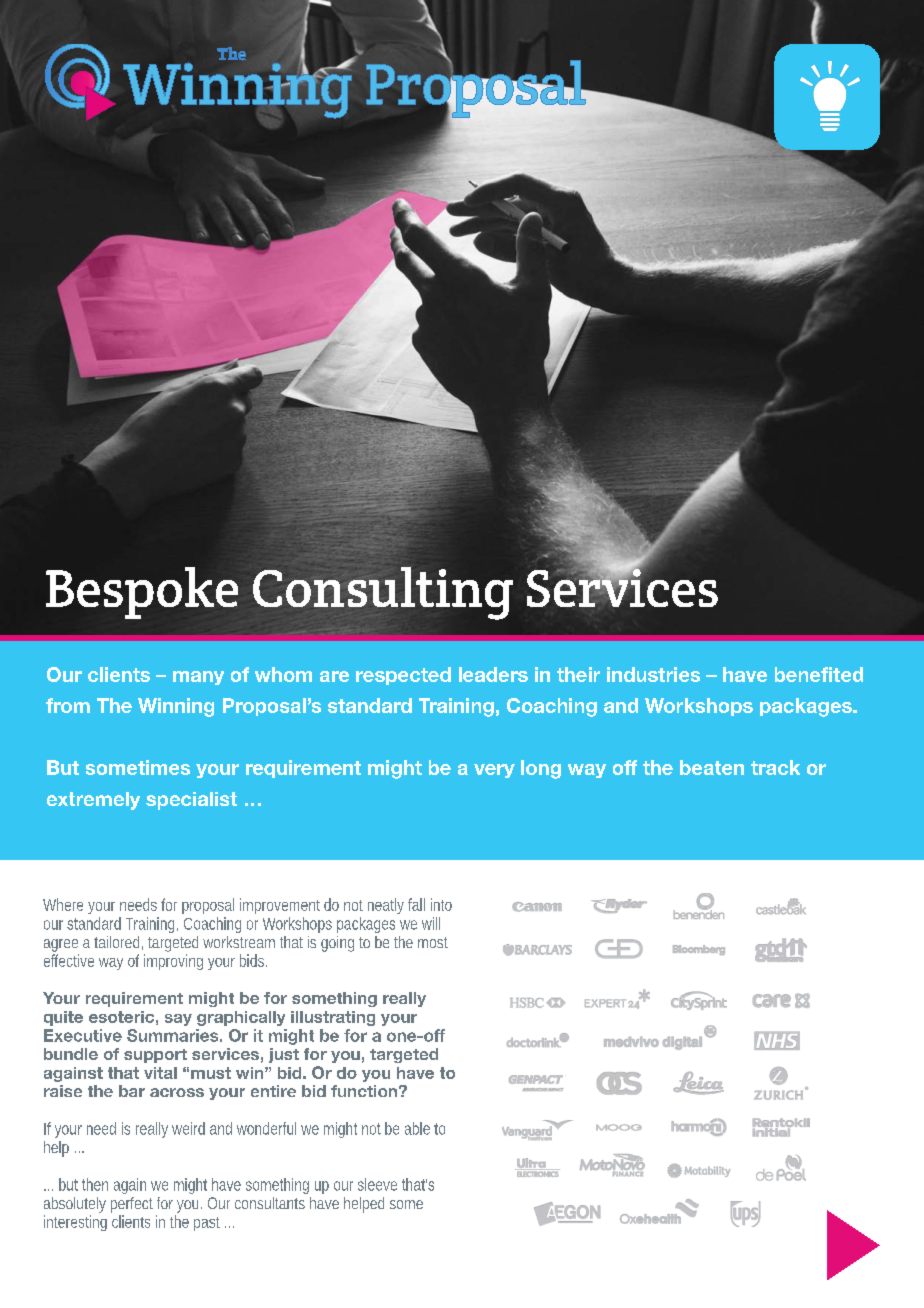 The width and height of the screenshot is (924, 1308). Describe the element at coordinates (383, 593) in the screenshot. I see `Consulting` at that location.
